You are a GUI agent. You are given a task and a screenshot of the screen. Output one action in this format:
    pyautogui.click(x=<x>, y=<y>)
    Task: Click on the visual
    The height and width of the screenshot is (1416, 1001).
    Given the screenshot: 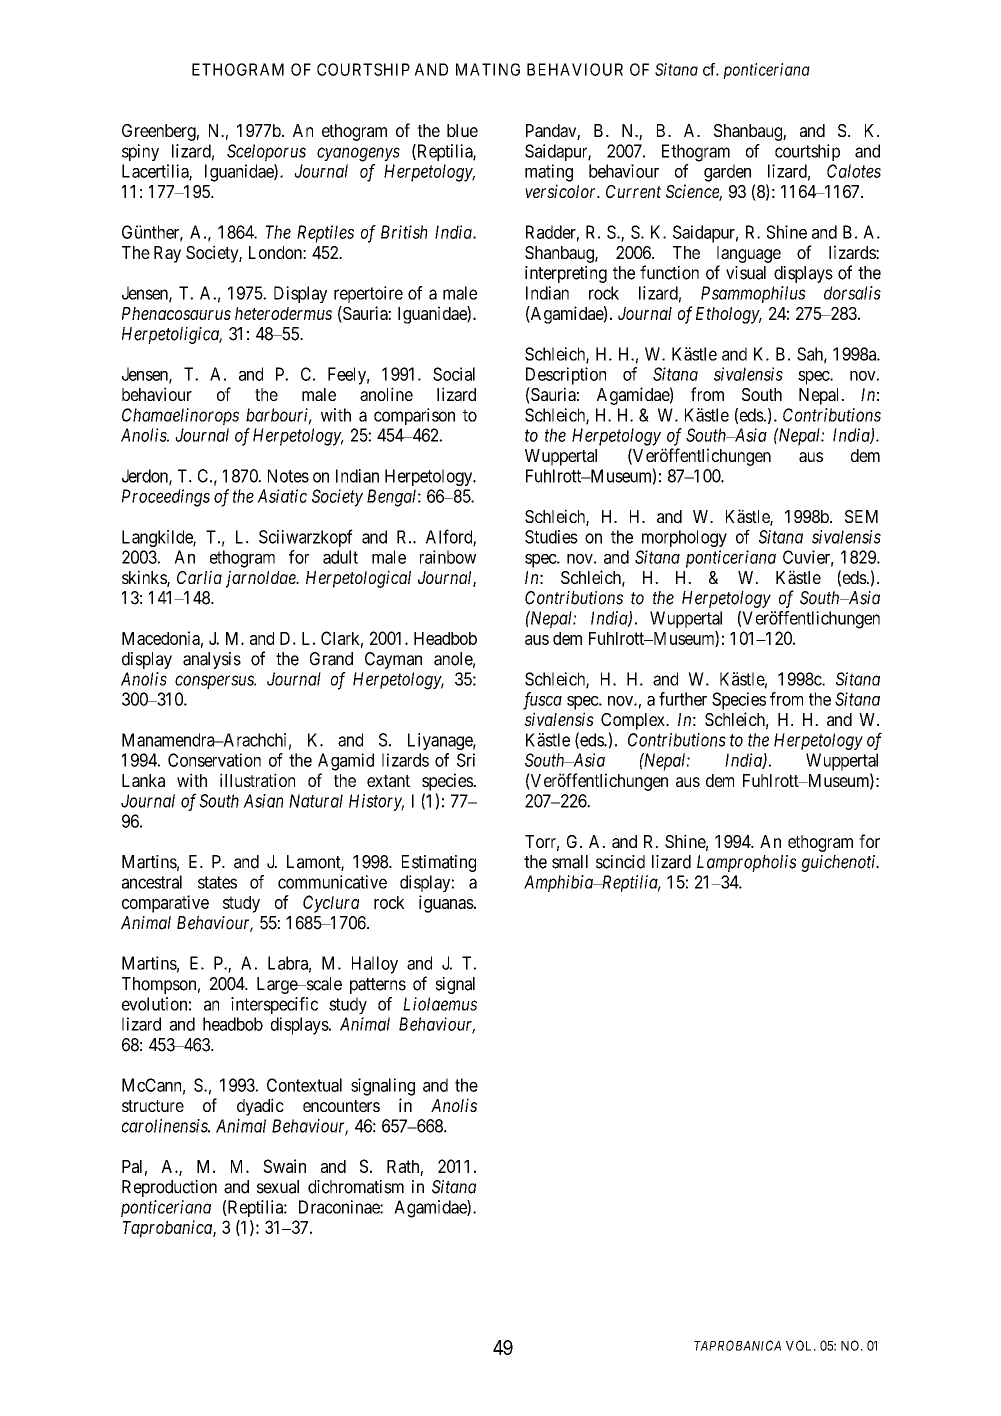 What is the action you would take?
    pyautogui.click(x=746, y=273)
